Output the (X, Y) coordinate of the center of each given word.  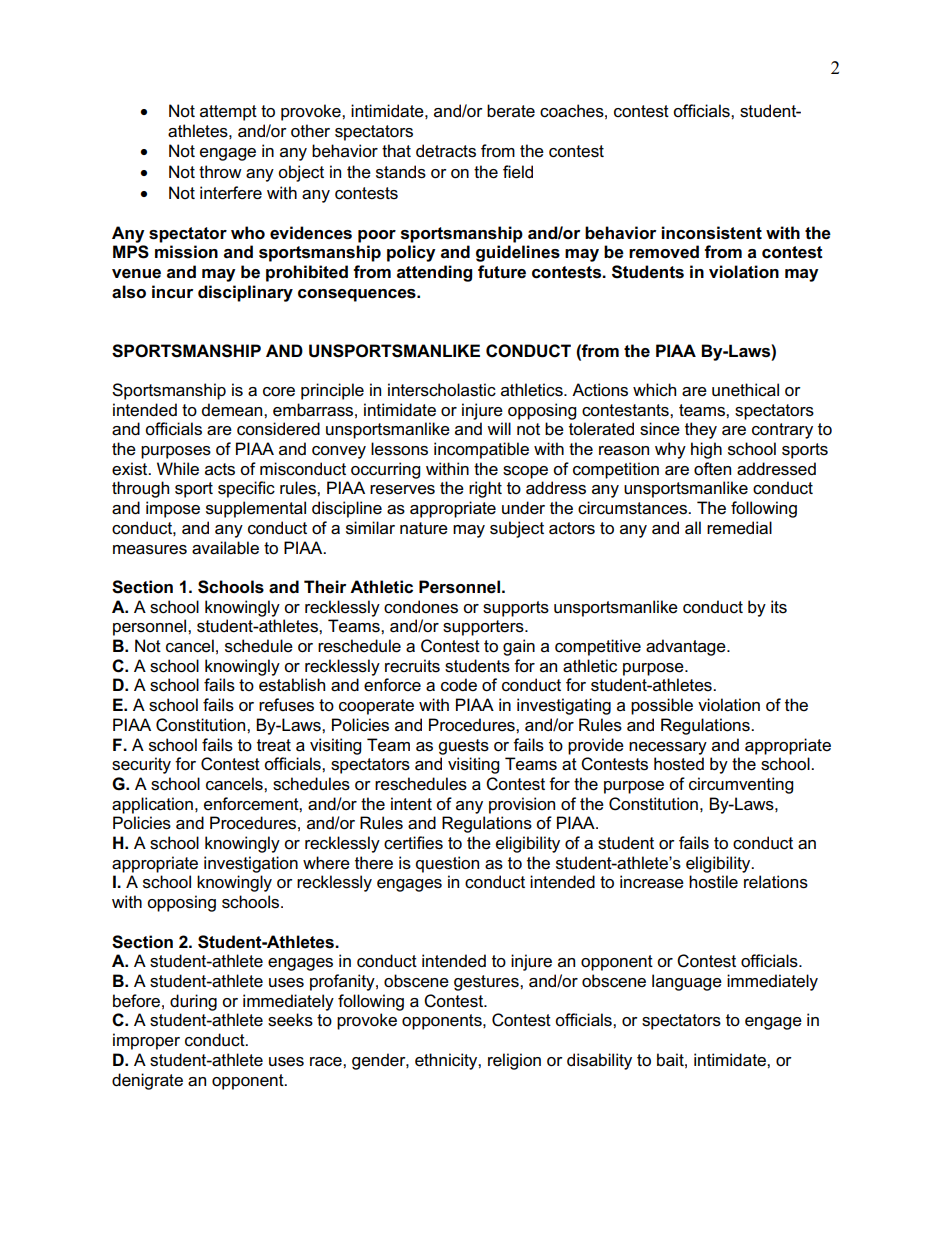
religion (514, 1061)
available (225, 548)
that (396, 150)
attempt (228, 113)
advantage (687, 647)
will (499, 428)
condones (421, 607)
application (152, 805)
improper (146, 1041)
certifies (413, 843)
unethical (745, 390)
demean (233, 410)
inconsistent (711, 233)
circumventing (741, 785)
